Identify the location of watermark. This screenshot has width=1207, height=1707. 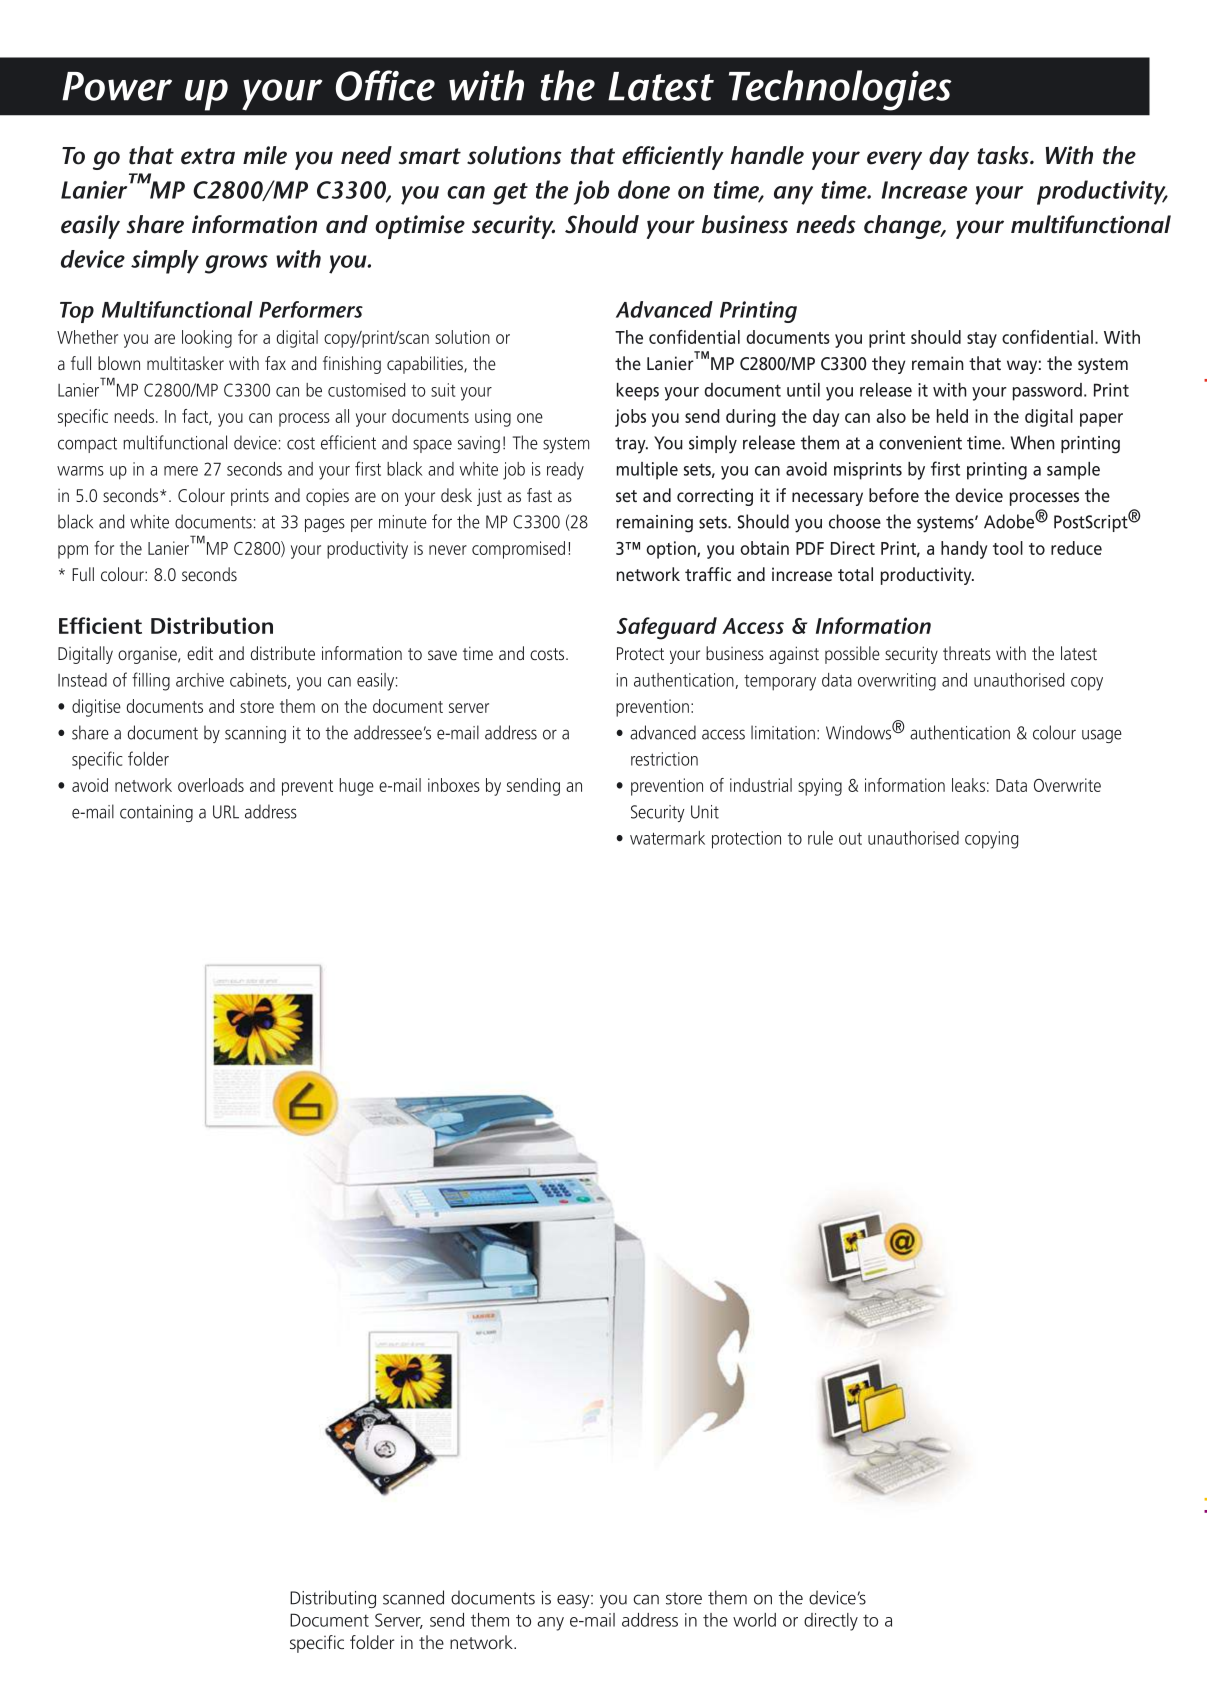
(667, 838).
